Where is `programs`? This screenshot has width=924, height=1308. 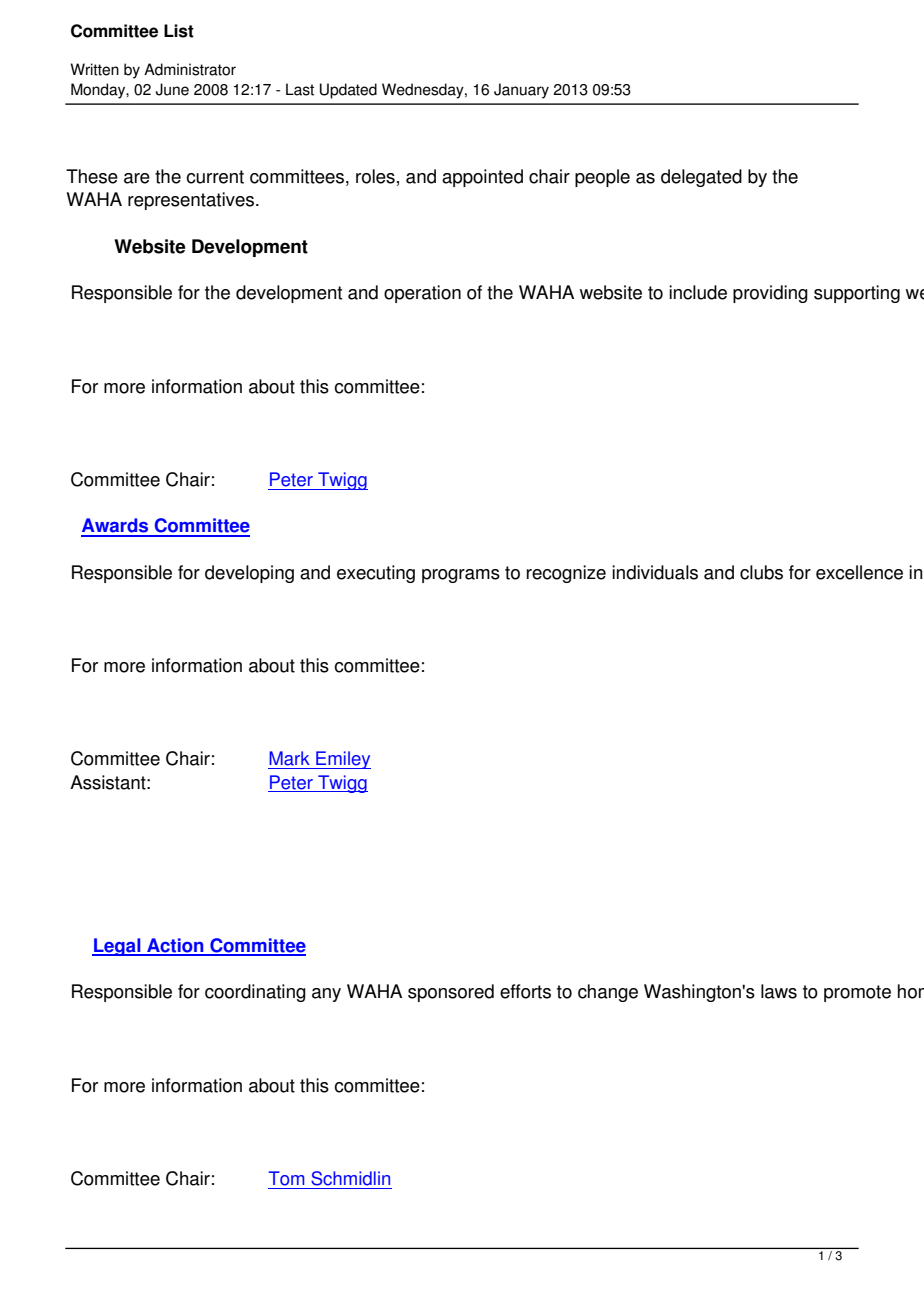
programs is located at coordinates (461, 576).
